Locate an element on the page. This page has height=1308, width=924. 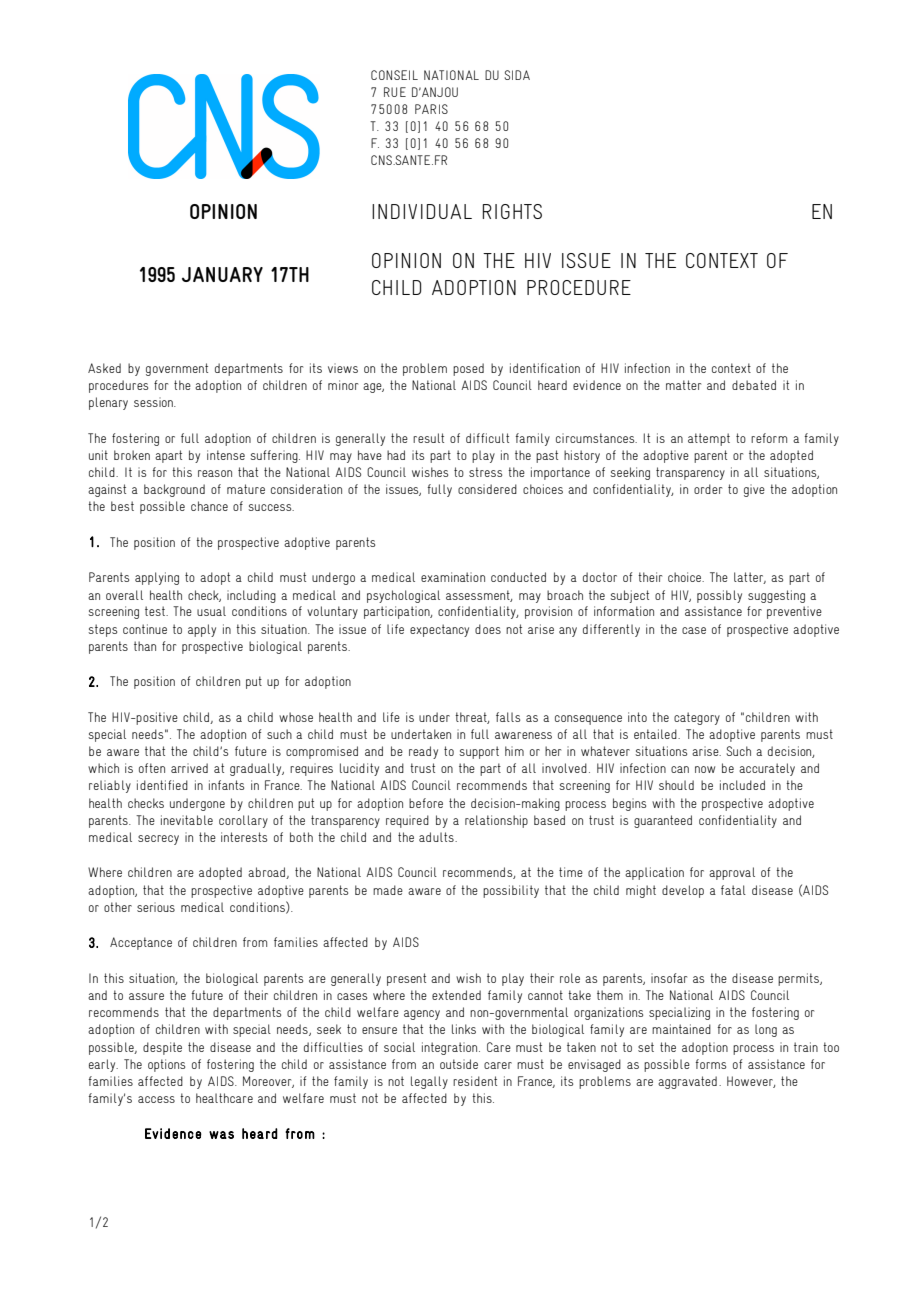
outside is located at coordinates (459, 1064).
